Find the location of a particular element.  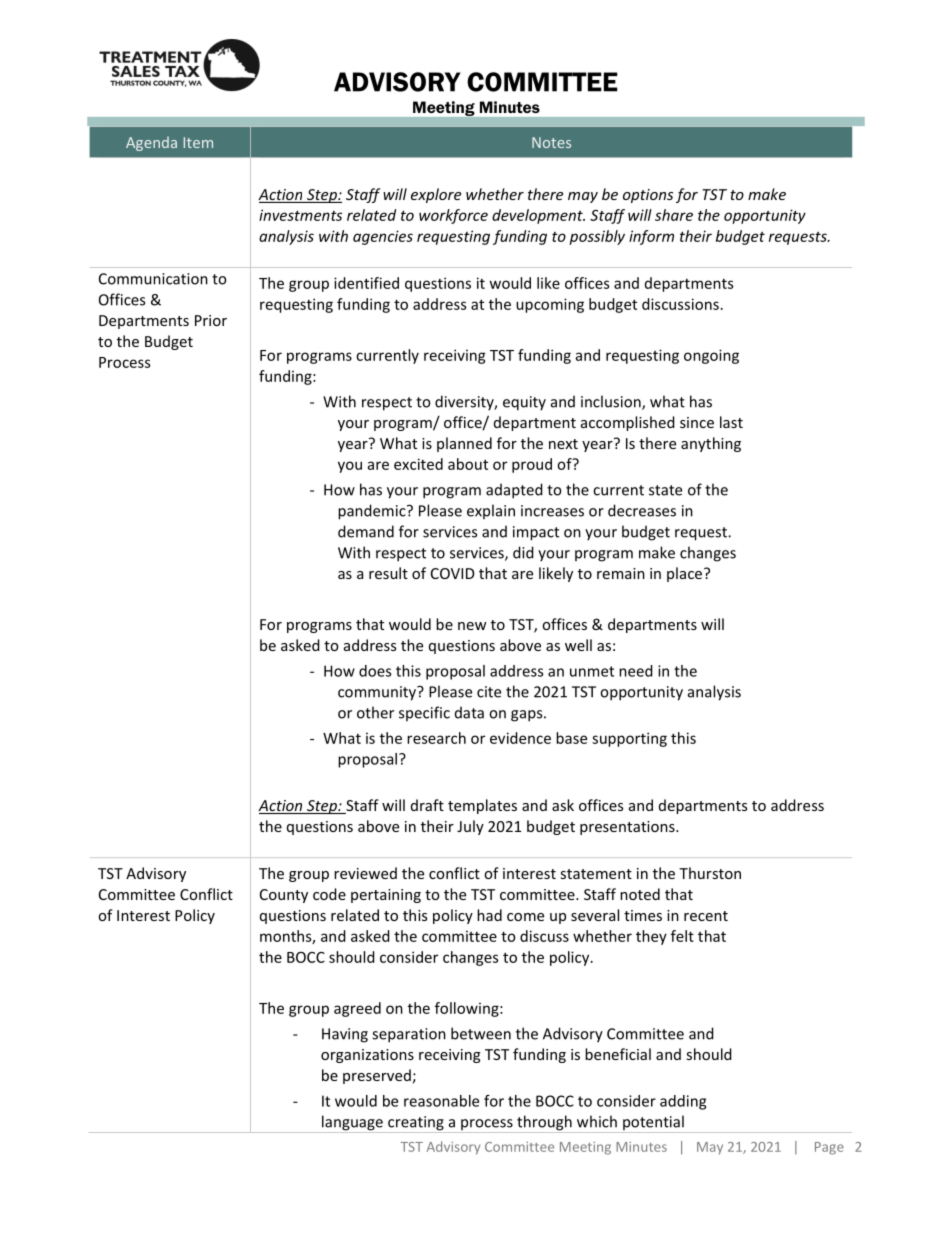

adapted is located at coordinates (514, 491).
